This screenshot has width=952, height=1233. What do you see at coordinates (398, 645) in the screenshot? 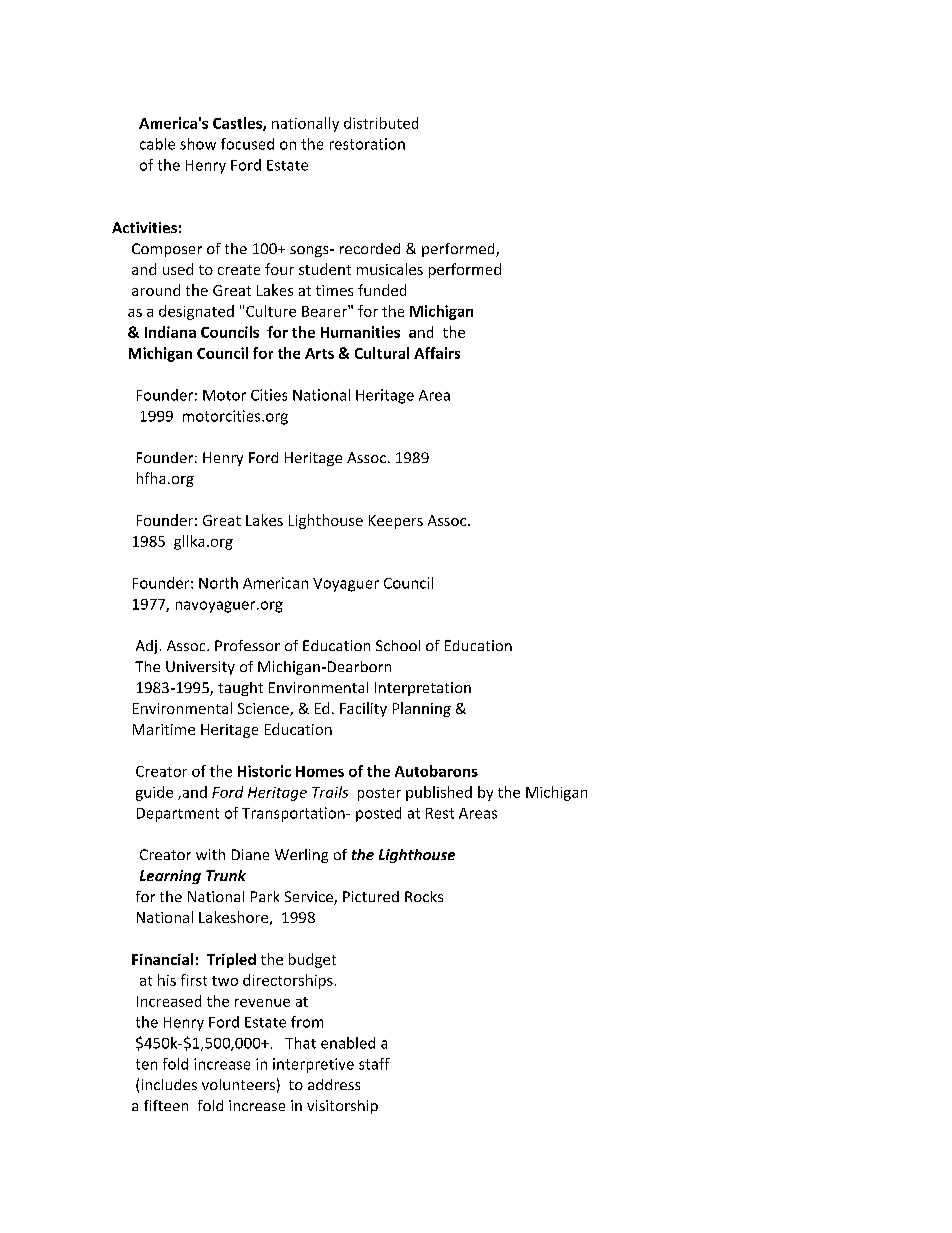
I see `School` at bounding box center [398, 645].
